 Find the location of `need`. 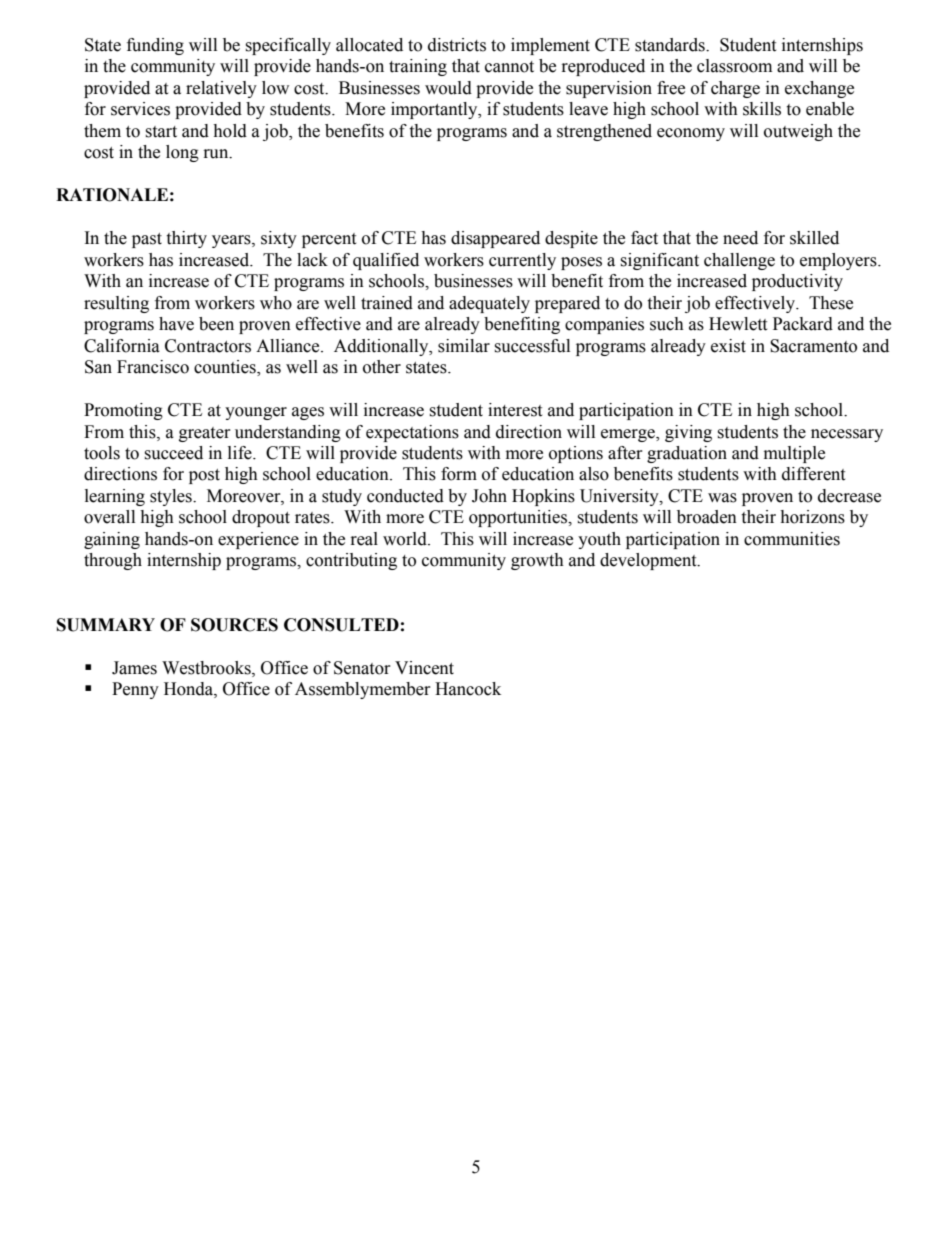

need is located at coordinates (740, 238).
